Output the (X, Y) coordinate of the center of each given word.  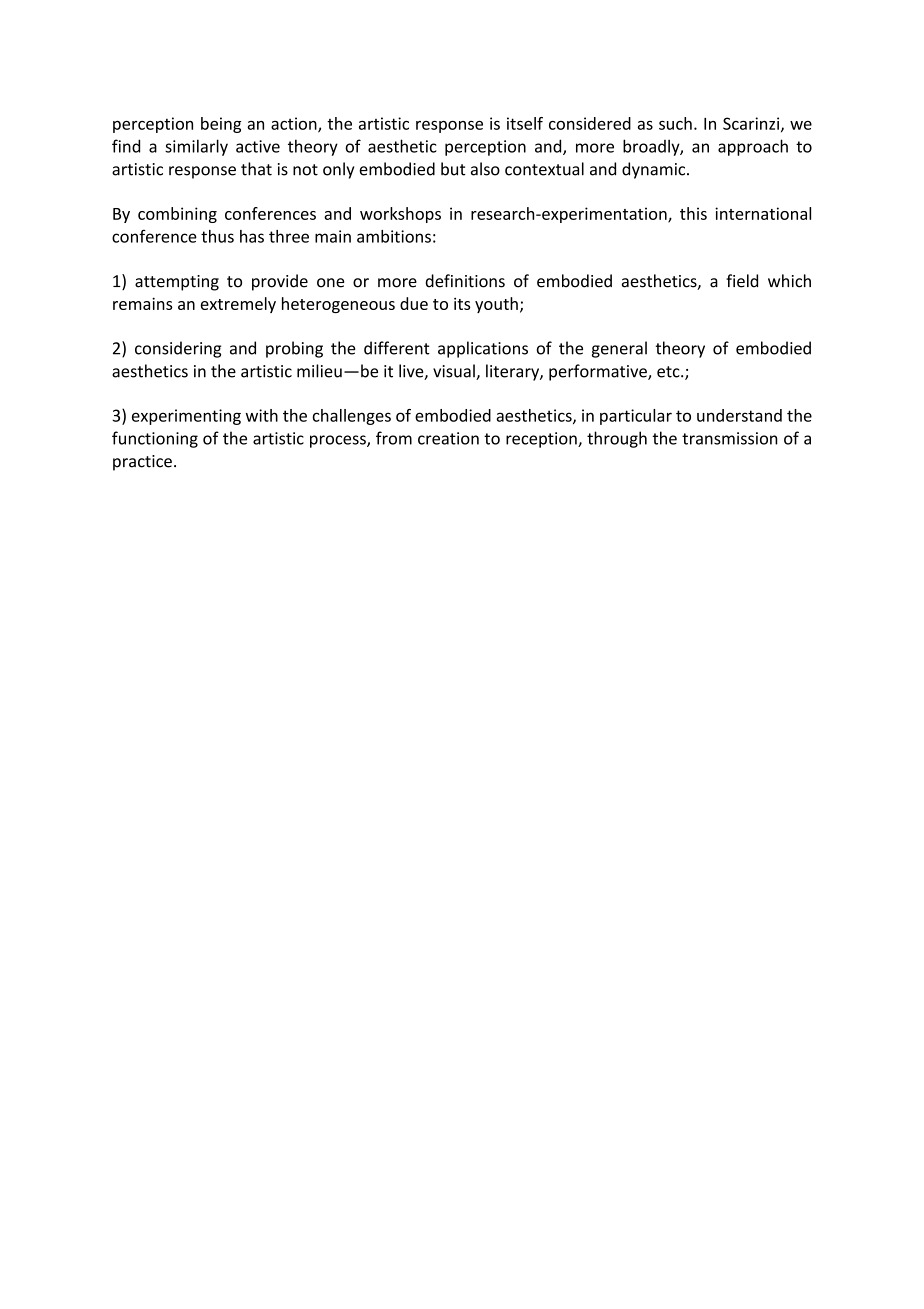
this (693, 213)
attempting (177, 283)
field (742, 281)
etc (669, 372)
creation (448, 438)
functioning (155, 439)
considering (178, 349)
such (675, 123)
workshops (400, 215)
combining (177, 215)
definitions (465, 281)
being (221, 125)
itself (525, 123)
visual (455, 372)
